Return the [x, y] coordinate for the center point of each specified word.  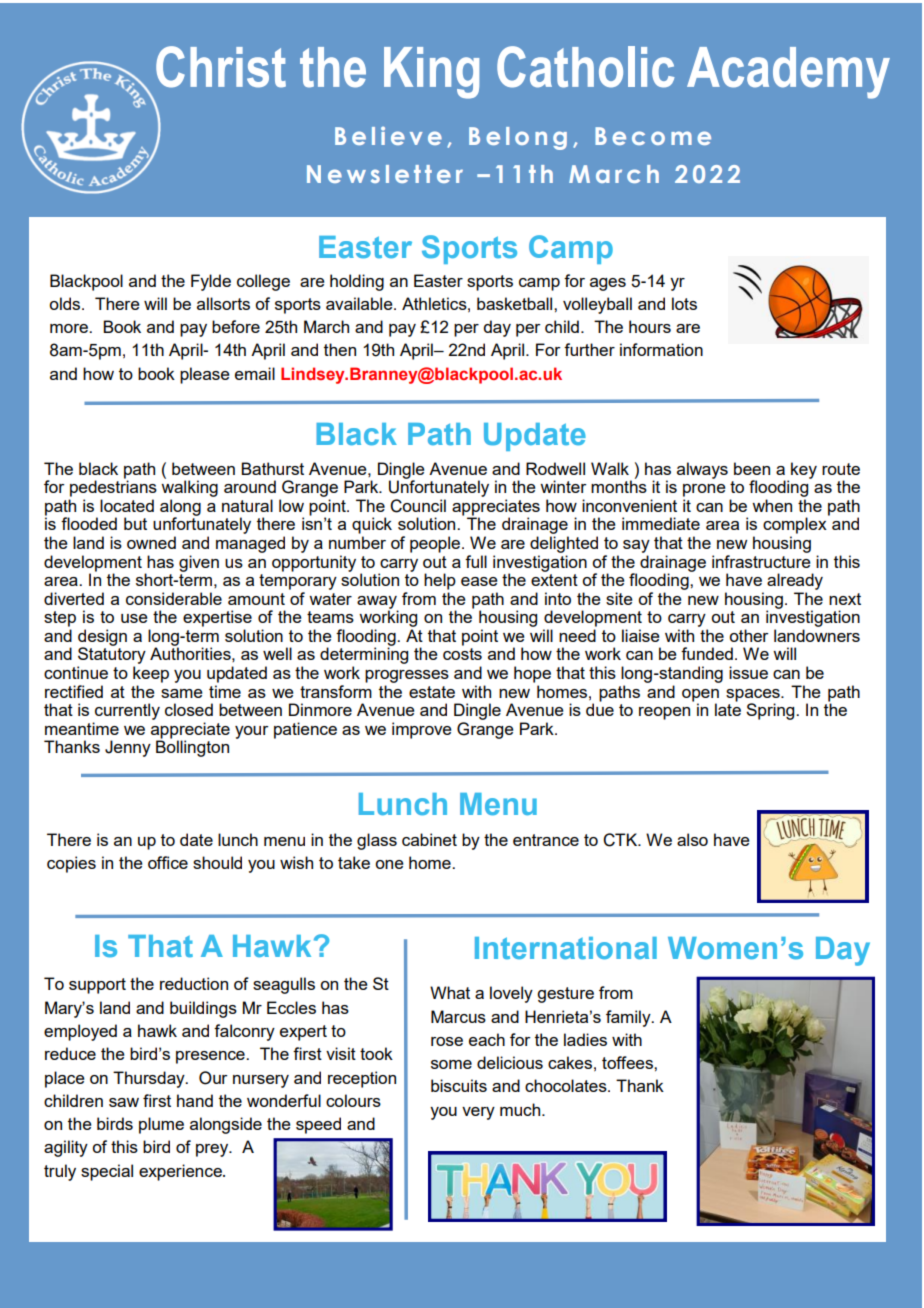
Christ [221, 67]
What [450, 992]
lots [684, 303]
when [772, 505]
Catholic [586, 67]
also [692, 839]
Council [418, 506]
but [135, 523]
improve [422, 730]
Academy [788, 73]
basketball [516, 303]
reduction [194, 983]
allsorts [223, 303]
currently [127, 711]
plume [161, 1125]
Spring [771, 711]
